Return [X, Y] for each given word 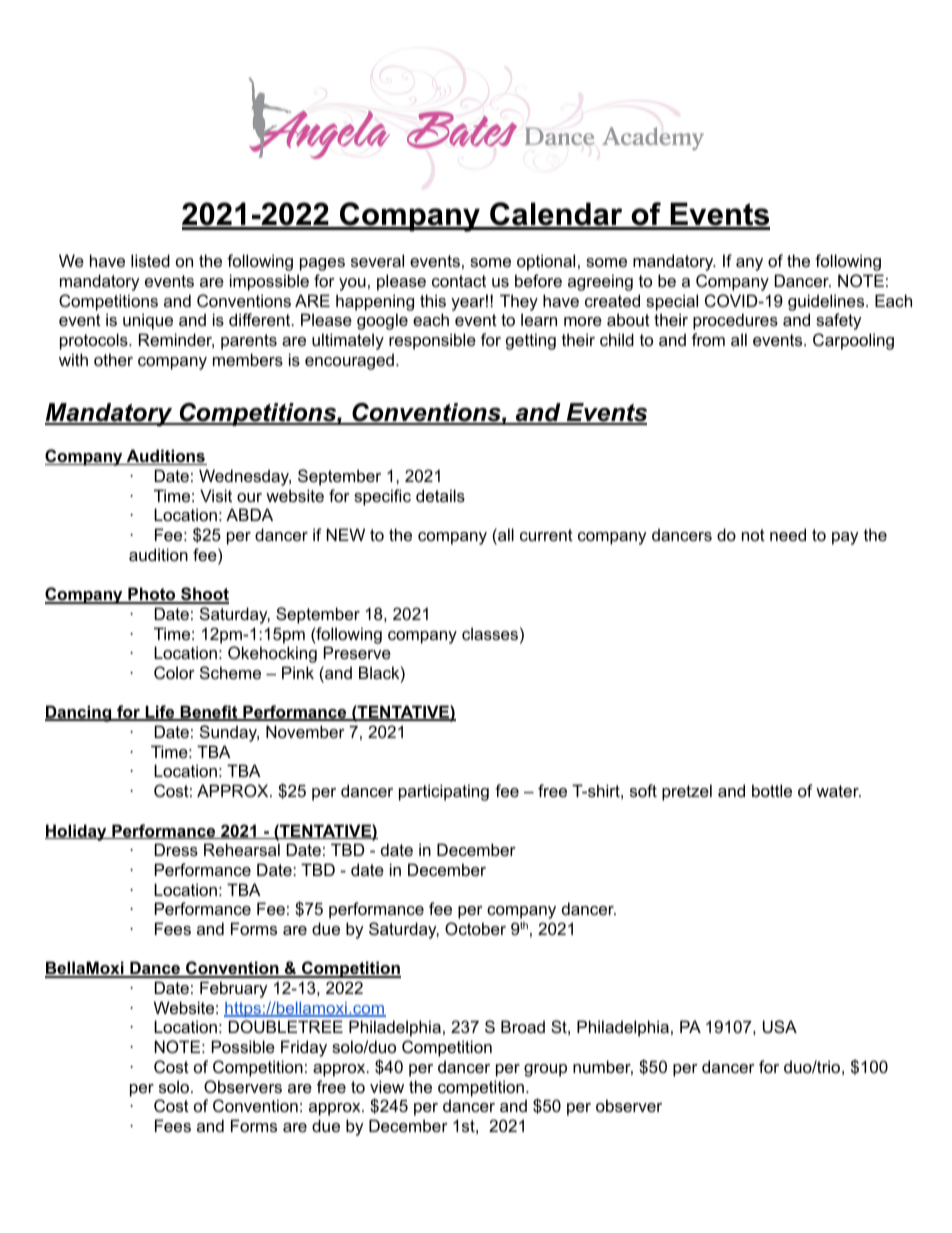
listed [150, 260]
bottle [772, 790]
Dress [176, 849]
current [546, 535]
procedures [735, 321]
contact [459, 281]
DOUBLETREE [286, 1026]
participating [444, 792]
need [788, 534]
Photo [152, 595]
